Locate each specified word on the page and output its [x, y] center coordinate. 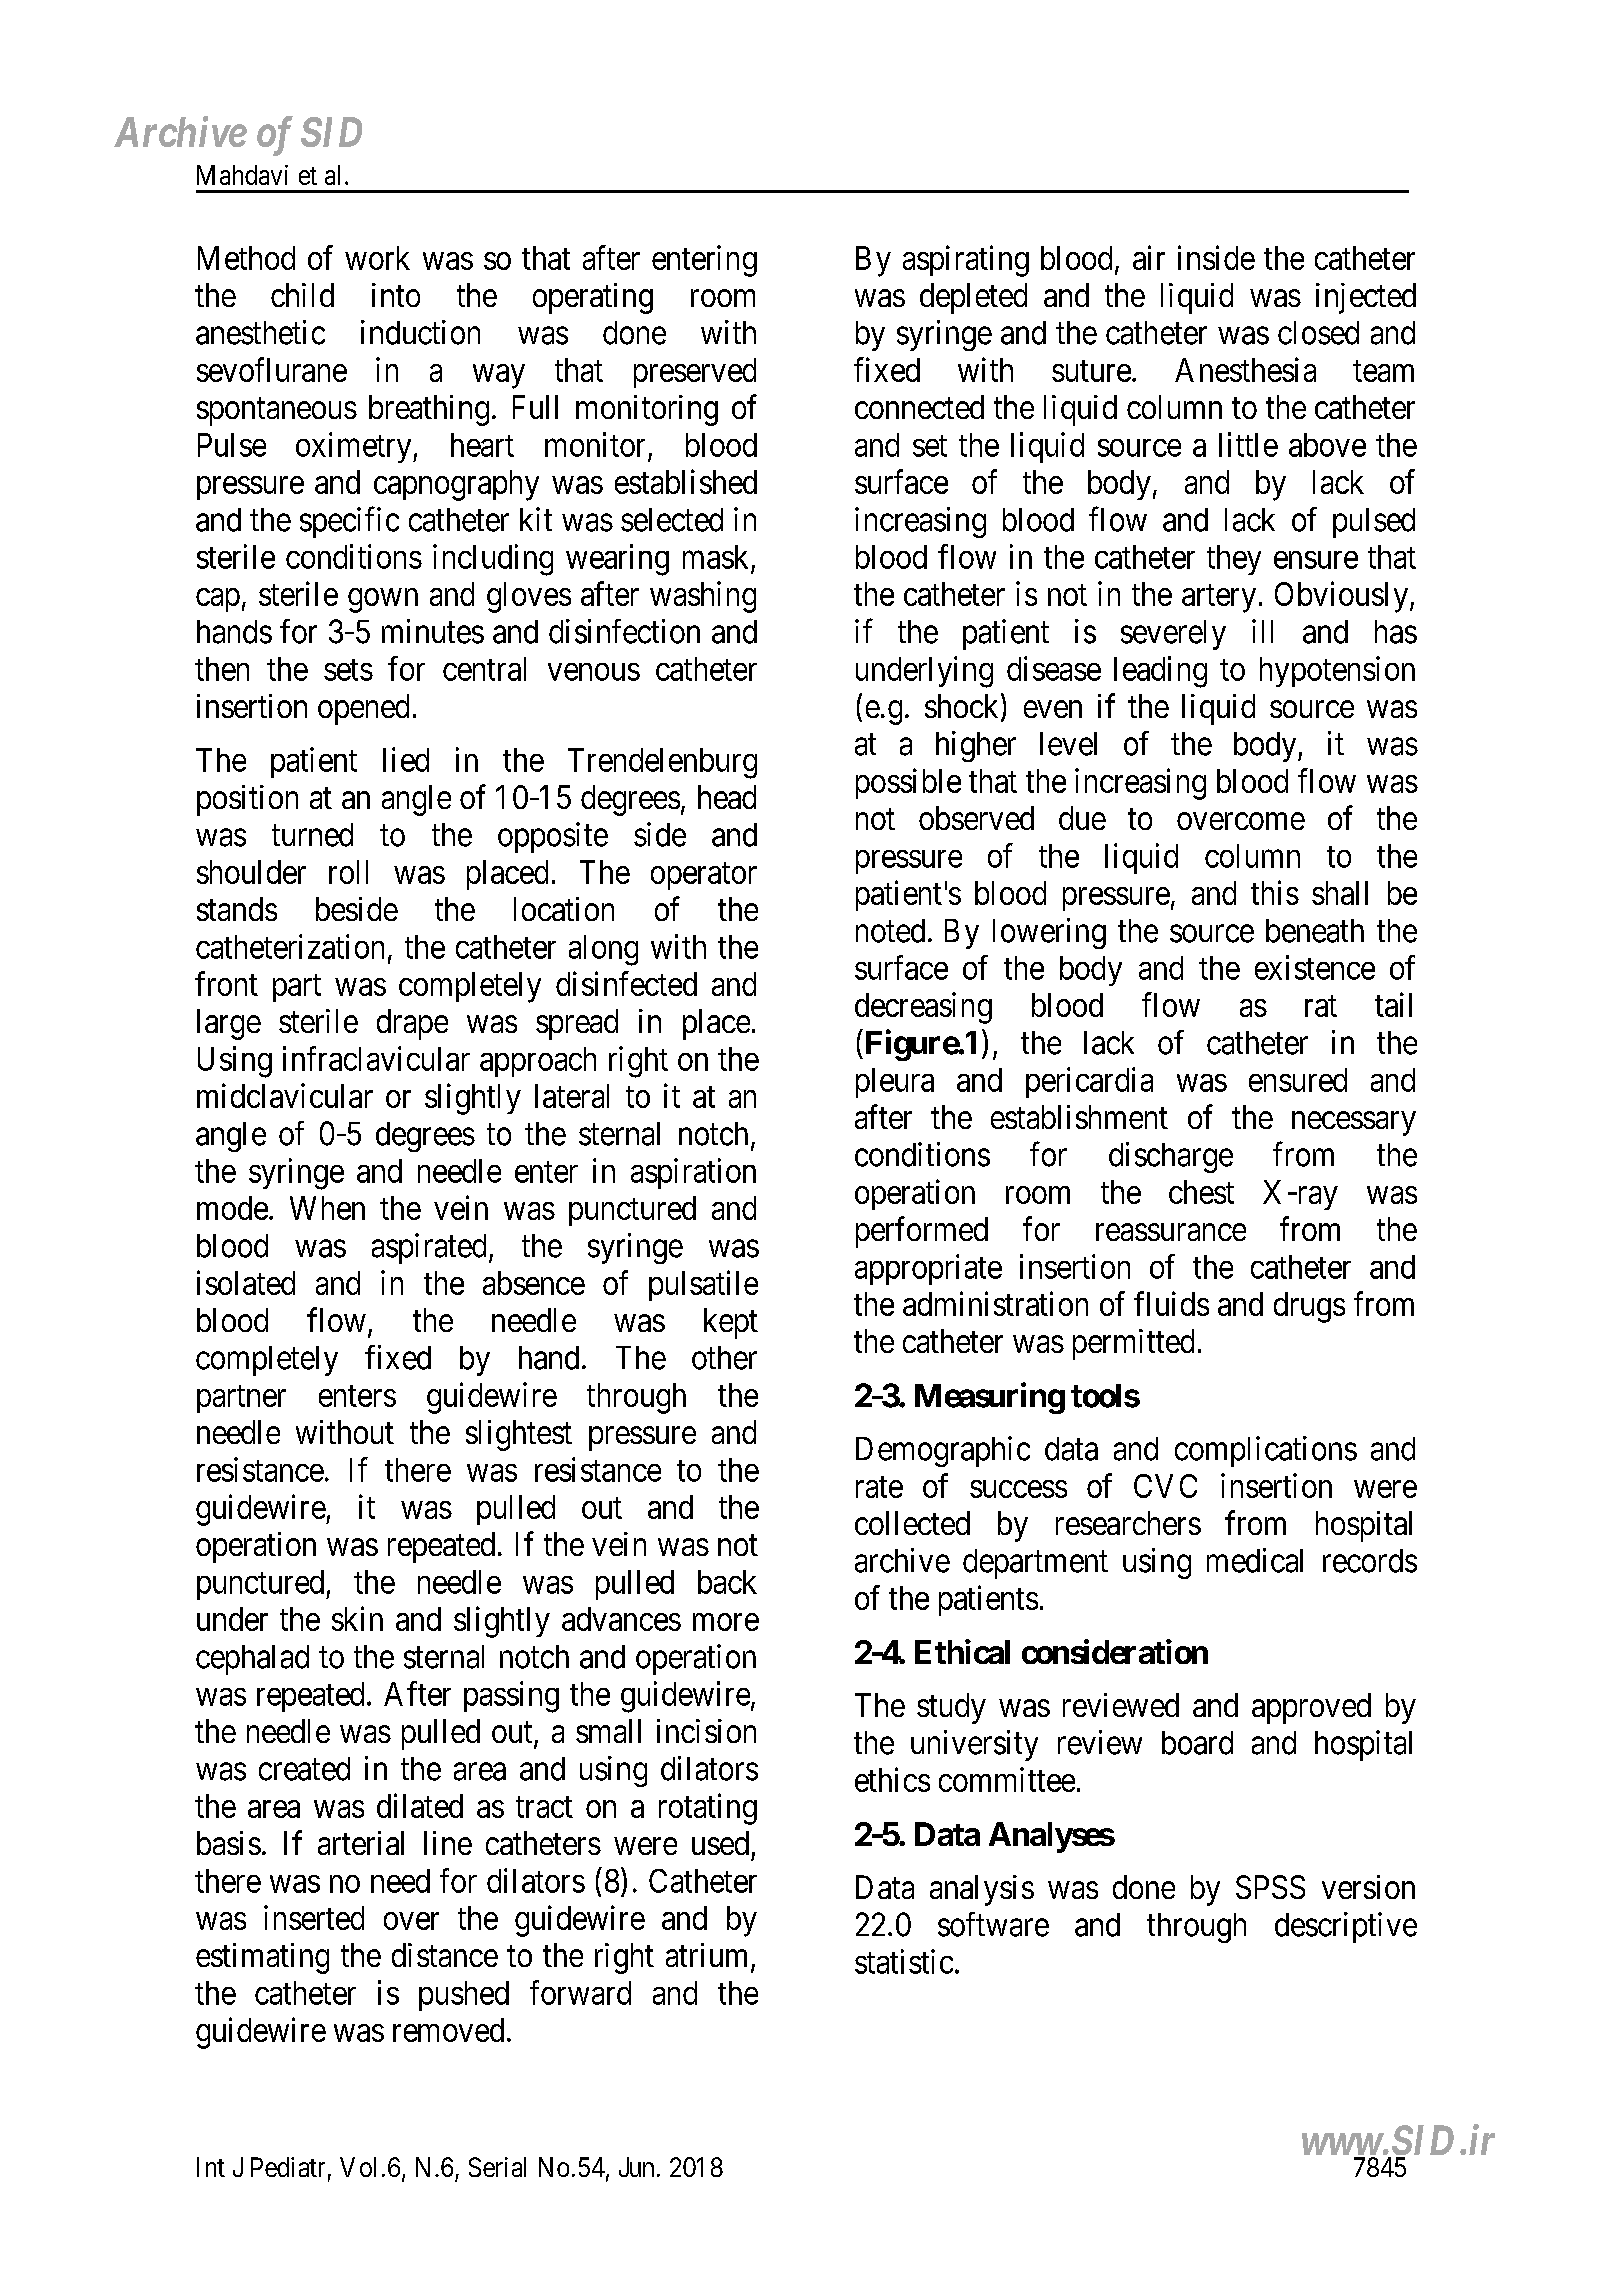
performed [922, 1232]
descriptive [1346, 1927]
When [327, 1208]
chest [1201, 1192]
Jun [636, 2167]
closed [1318, 333]
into [396, 295]
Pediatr [288, 2167]
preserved [695, 373]
